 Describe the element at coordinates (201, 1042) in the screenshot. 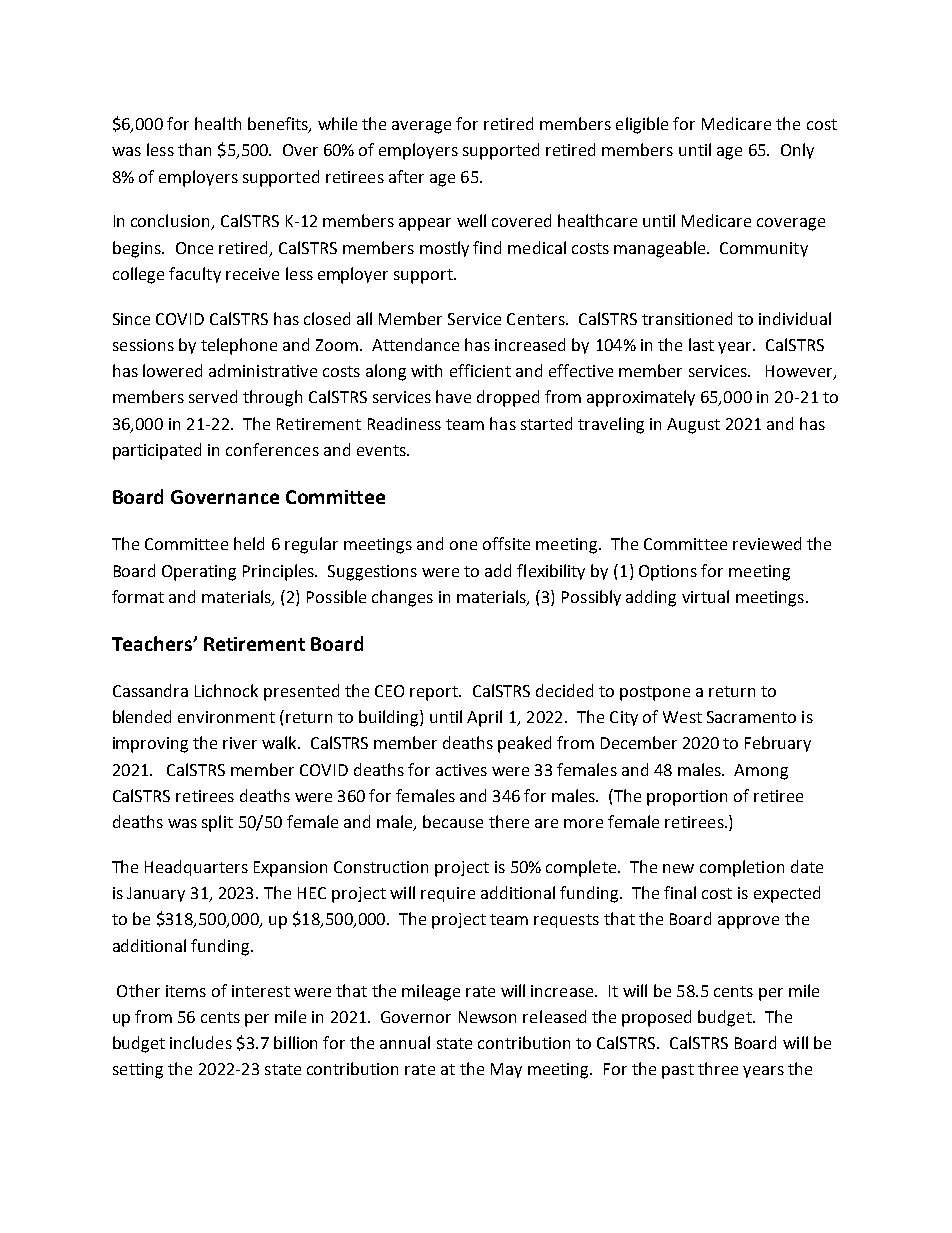

I see `includes` at that location.
